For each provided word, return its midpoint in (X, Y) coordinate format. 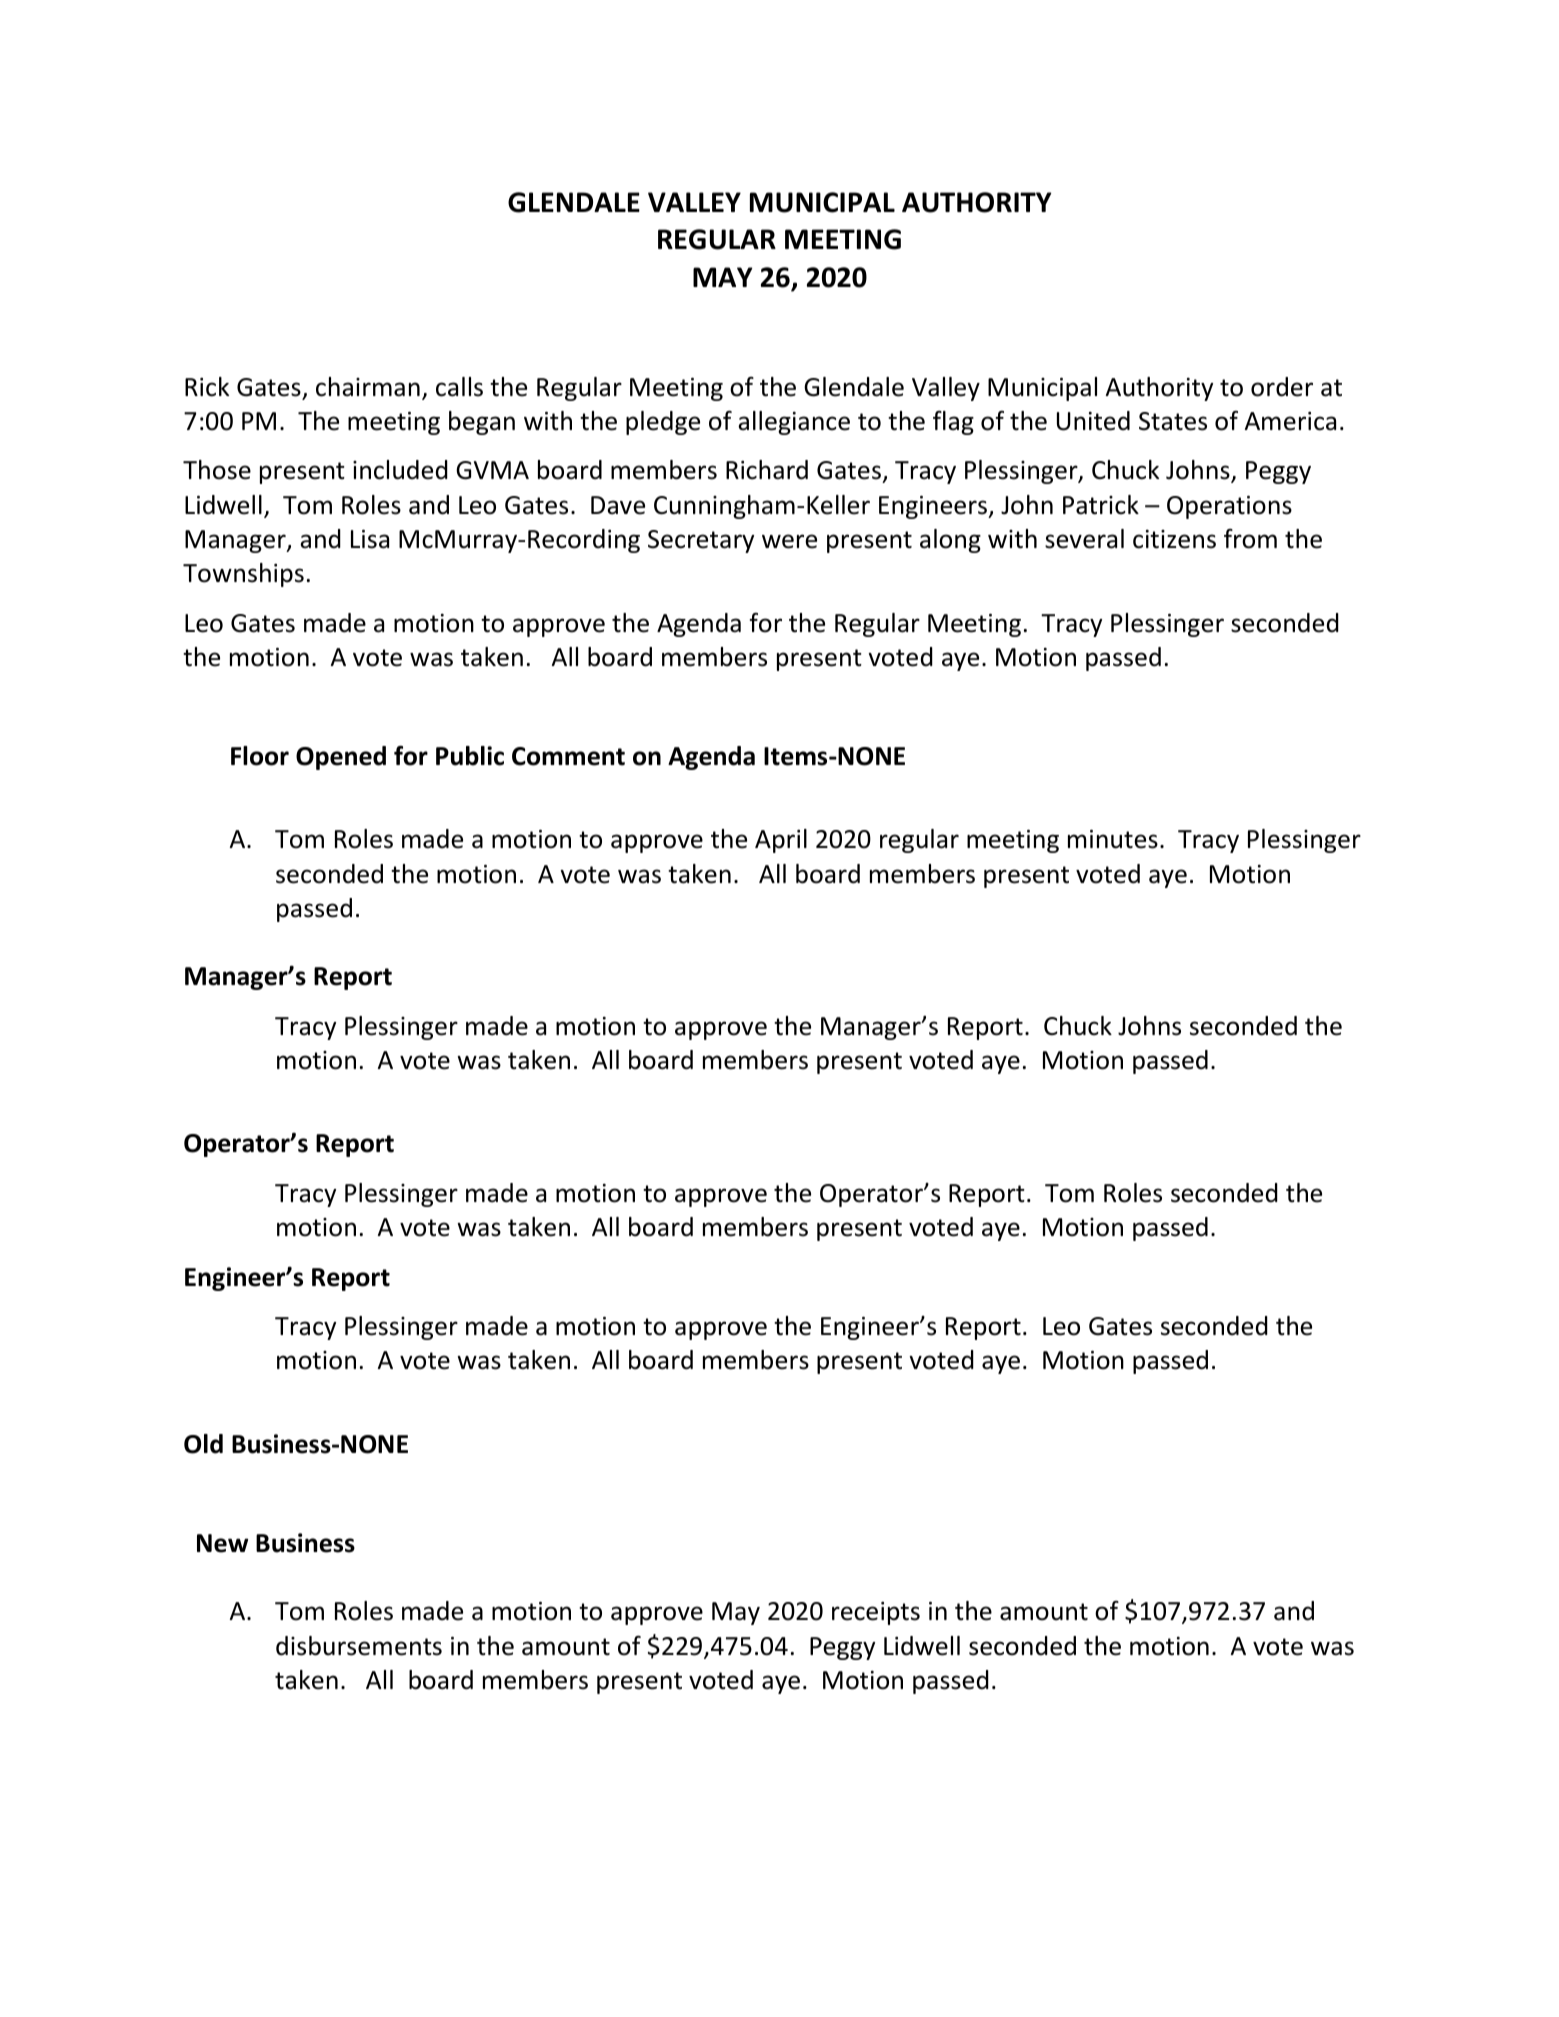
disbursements (359, 1646)
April (781, 841)
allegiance (794, 423)
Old (203, 1444)
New (222, 1543)
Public (470, 756)
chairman (368, 387)
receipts (876, 1613)
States (1173, 421)
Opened (341, 758)
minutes (1113, 839)
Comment (568, 756)
